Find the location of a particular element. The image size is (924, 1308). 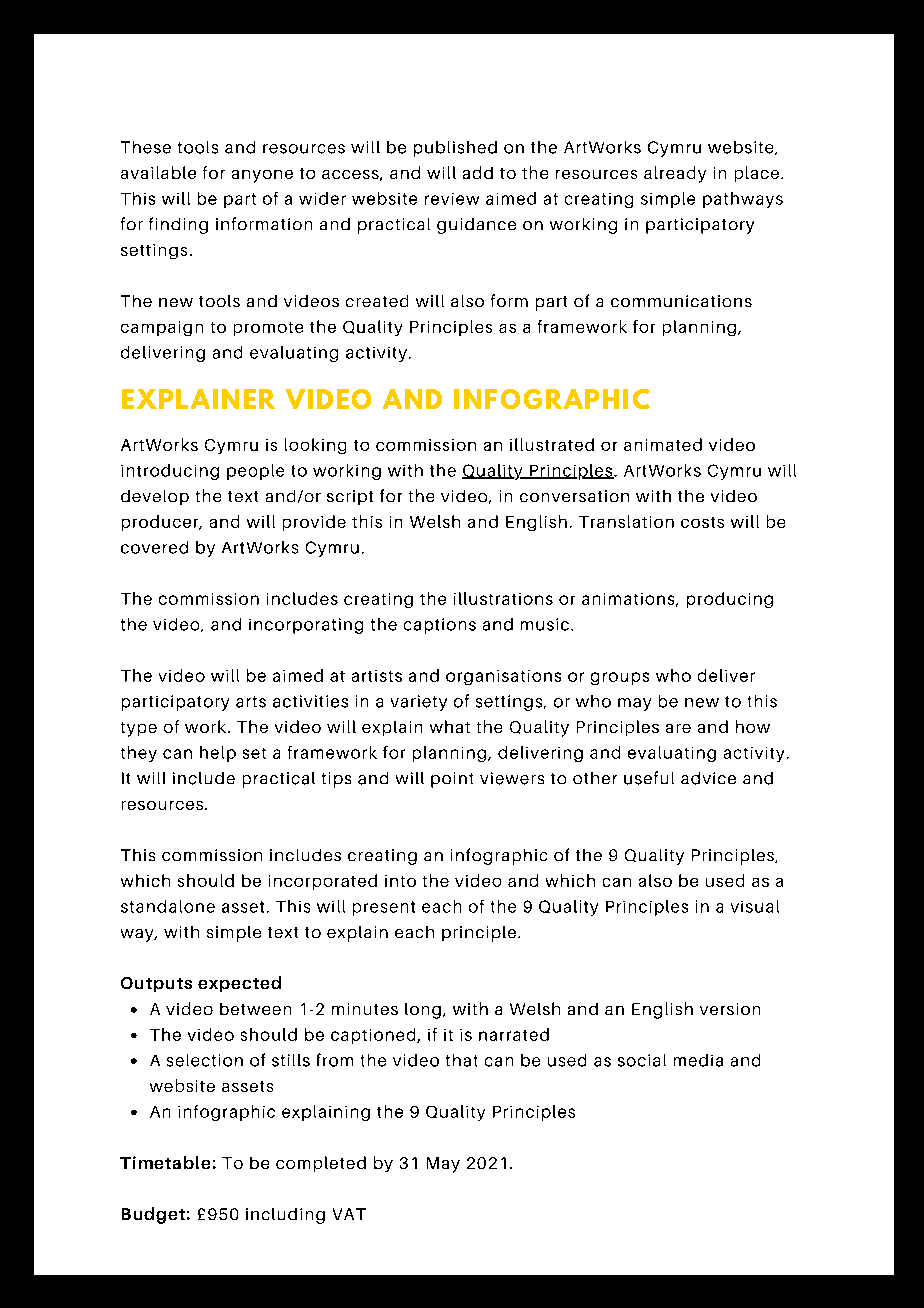

producing is located at coordinates (730, 600).
